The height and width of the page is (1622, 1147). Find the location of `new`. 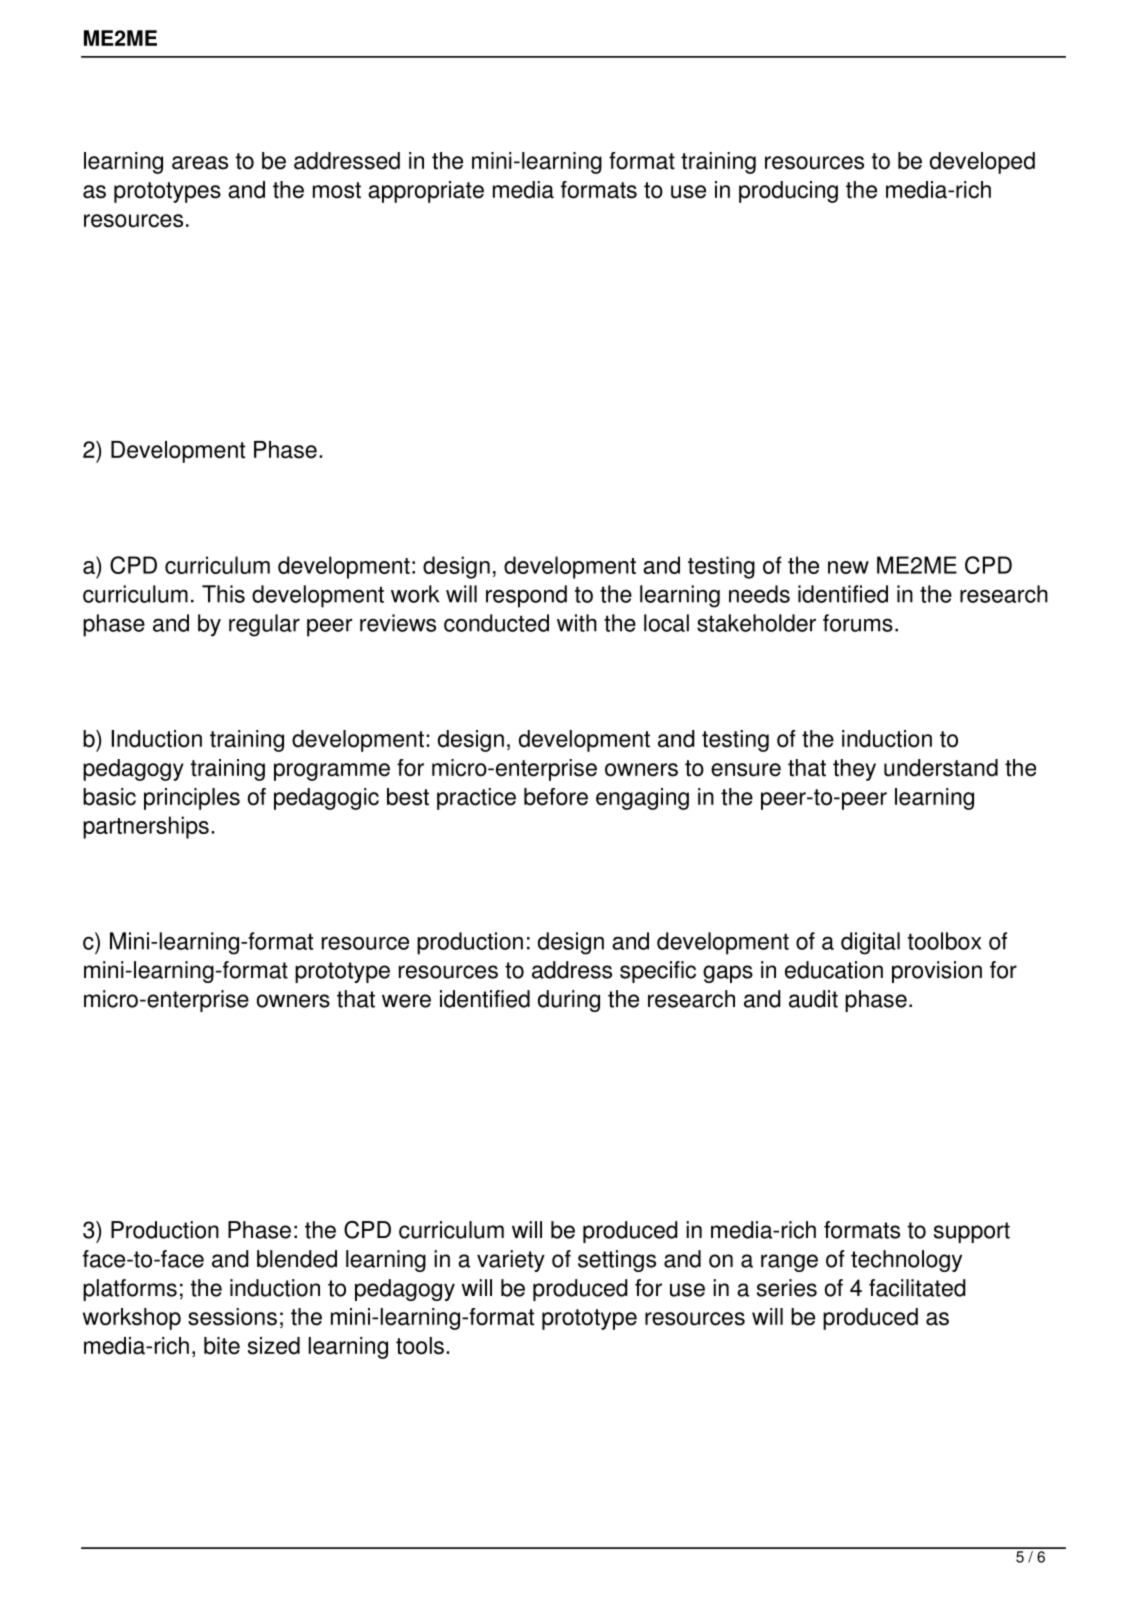

new is located at coordinates (848, 567).
